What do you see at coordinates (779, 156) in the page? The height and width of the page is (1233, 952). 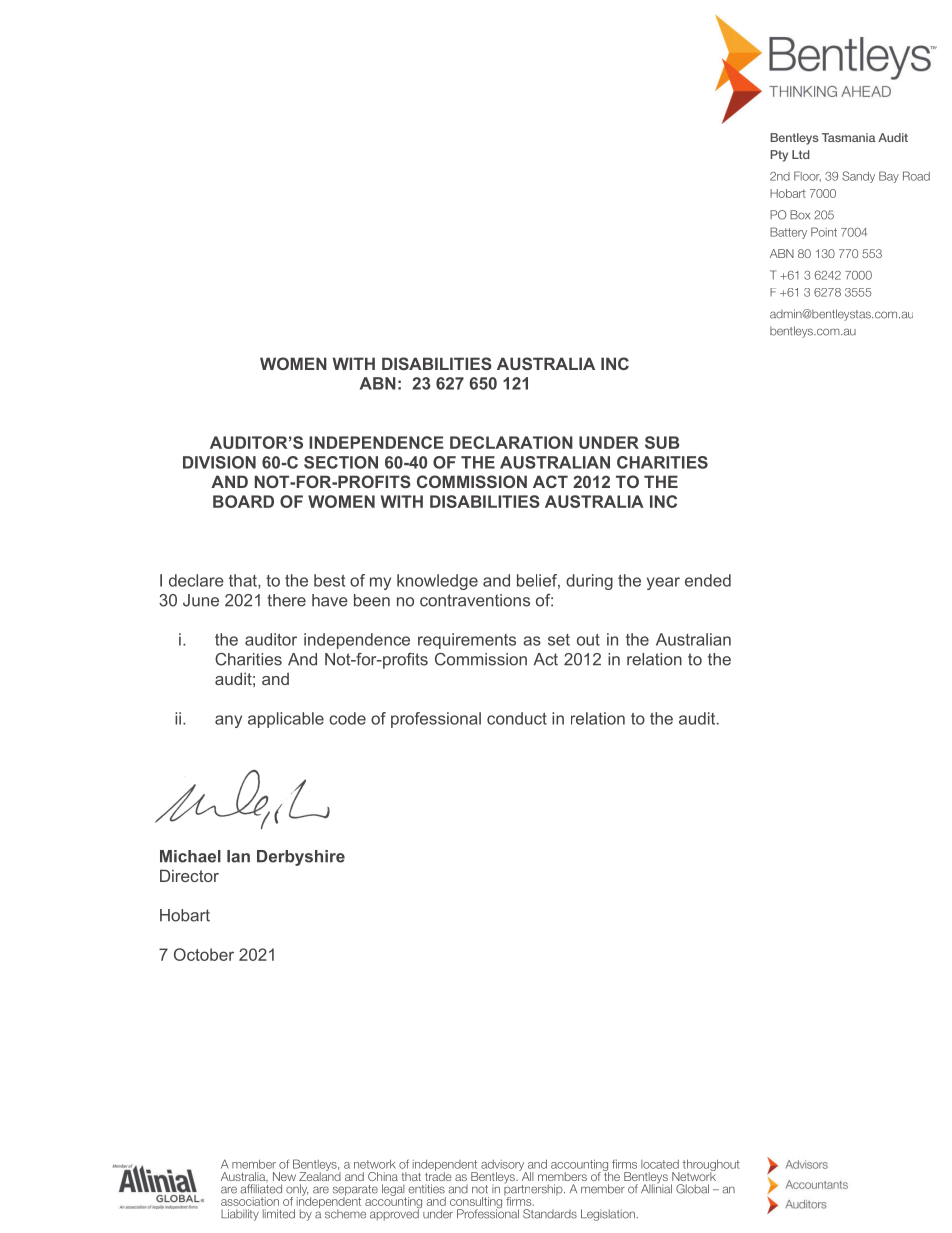 I see `Pty` at bounding box center [779, 156].
